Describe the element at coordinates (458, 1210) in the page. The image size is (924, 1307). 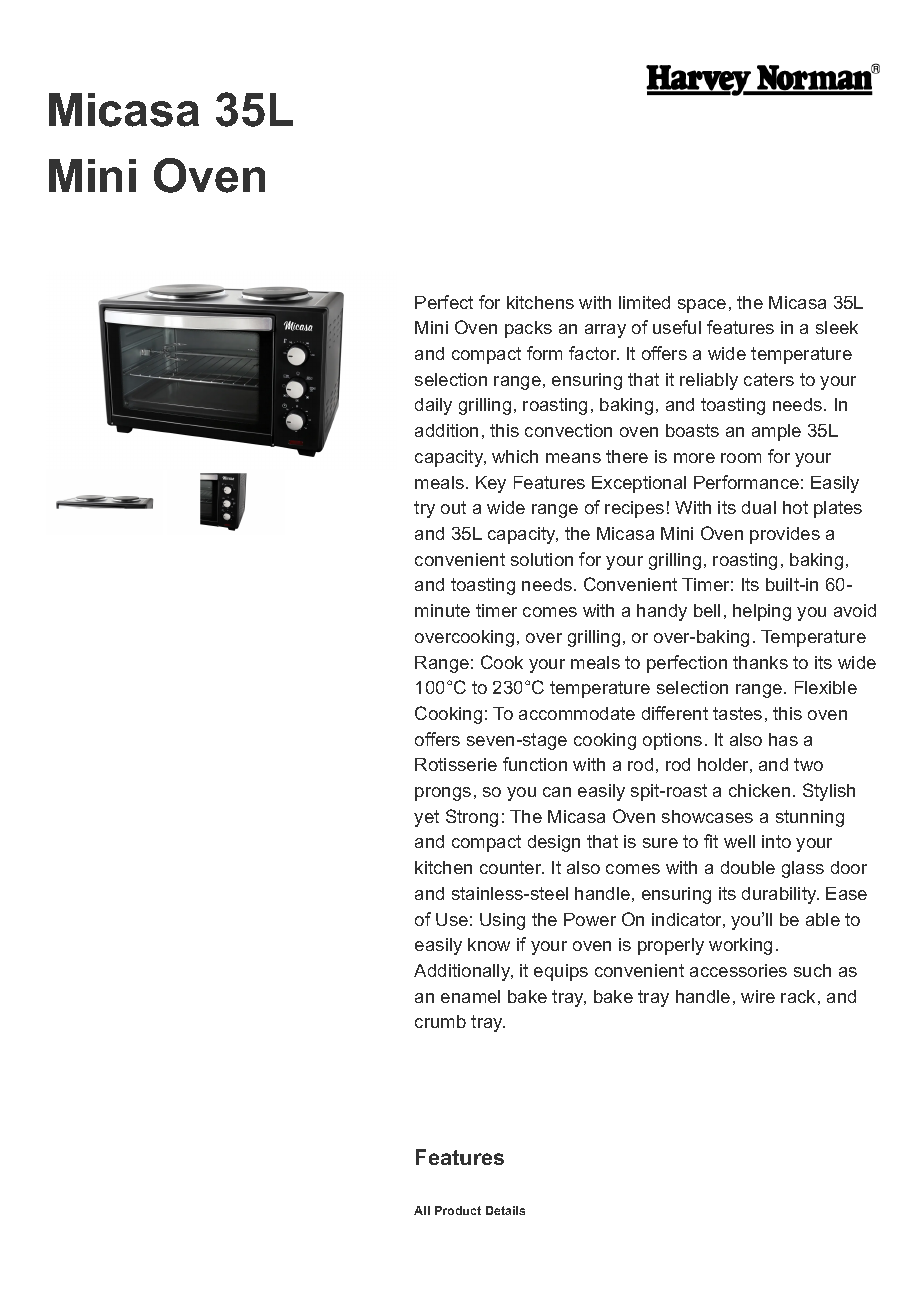
I see `Product` at that location.
